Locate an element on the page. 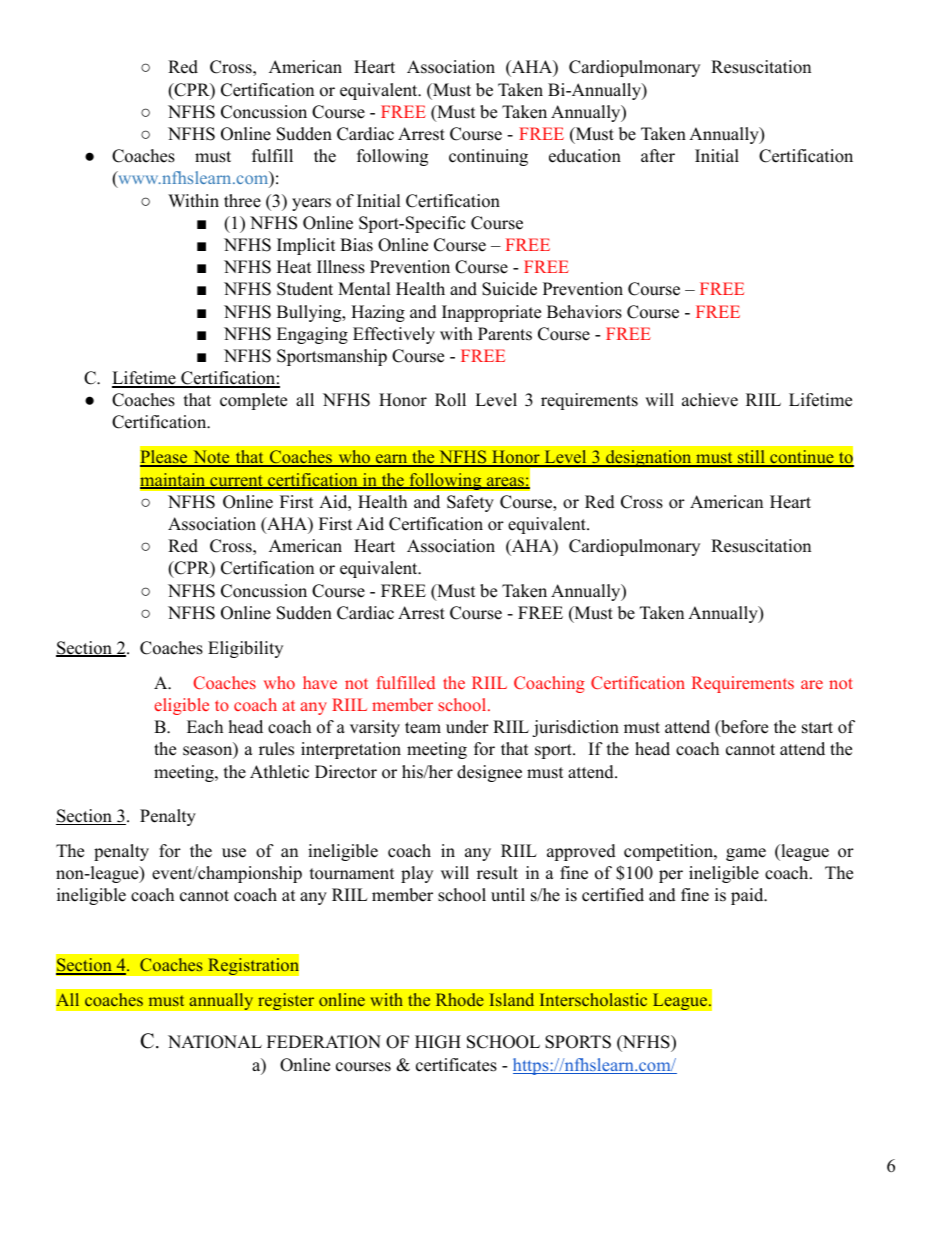 The height and width of the page is (1233, 952). start is located at coordinates (817, 728).
